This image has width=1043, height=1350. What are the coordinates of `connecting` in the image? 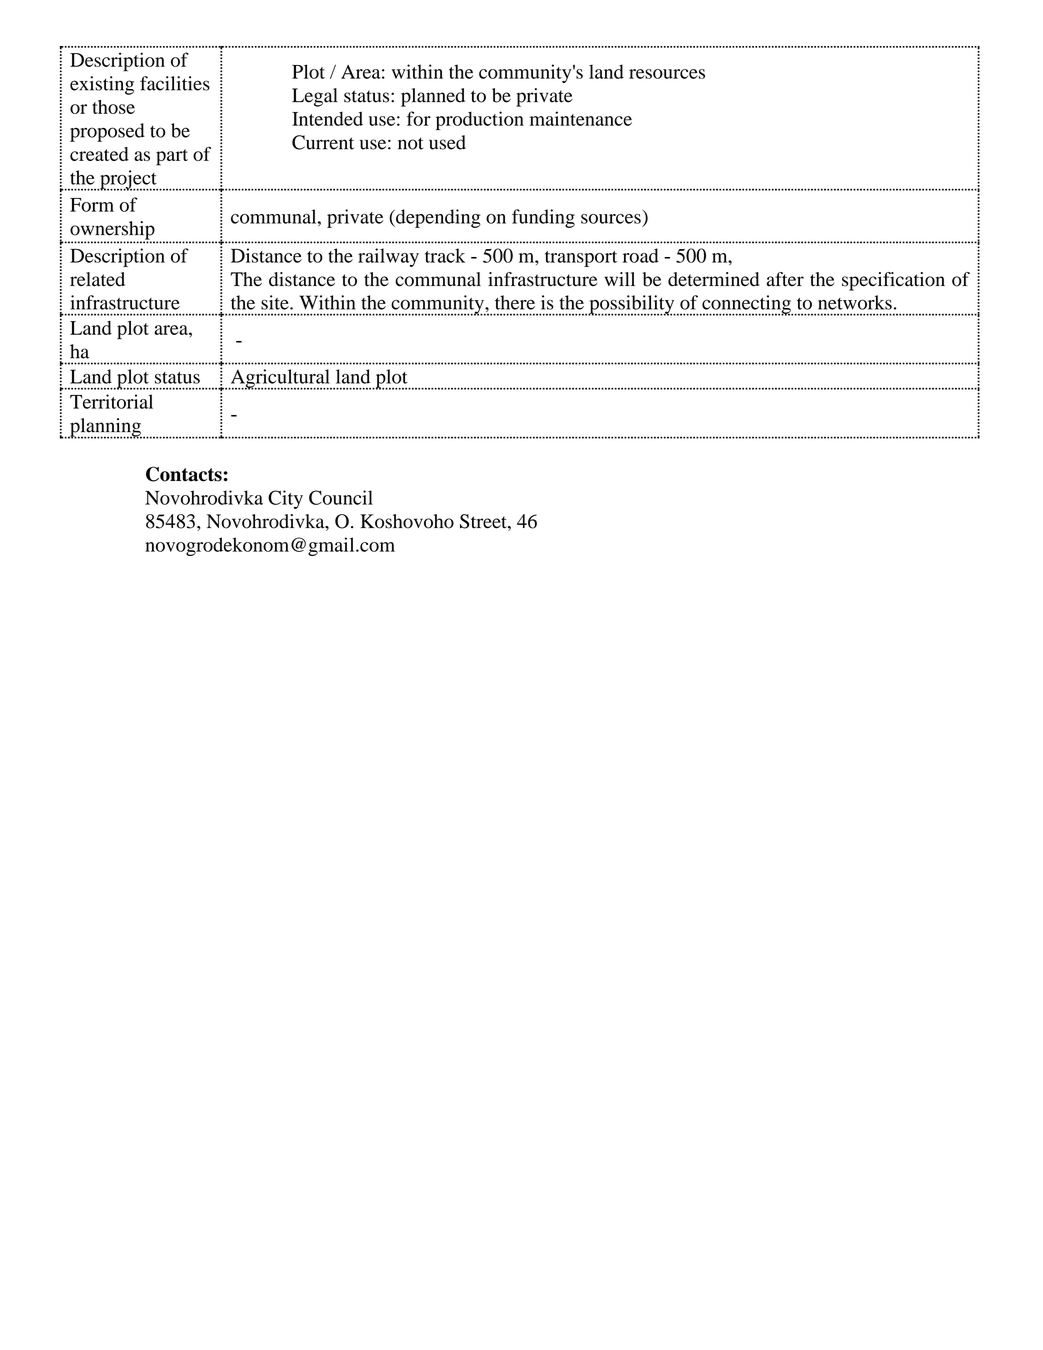 It's located at (746, 305).
